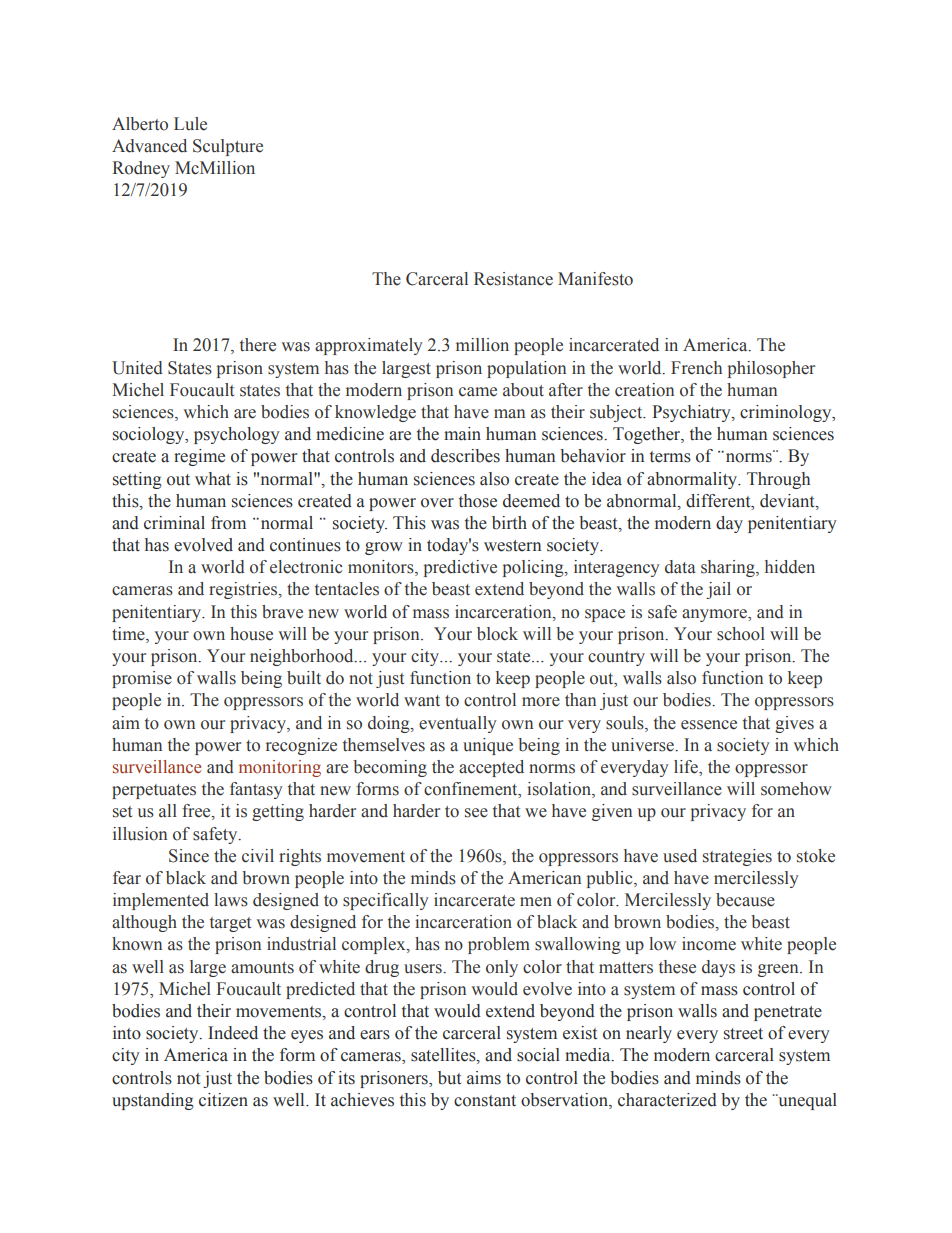 This screenshot has height=1233, width=952. I want to click on registries, so click(244, 590).
